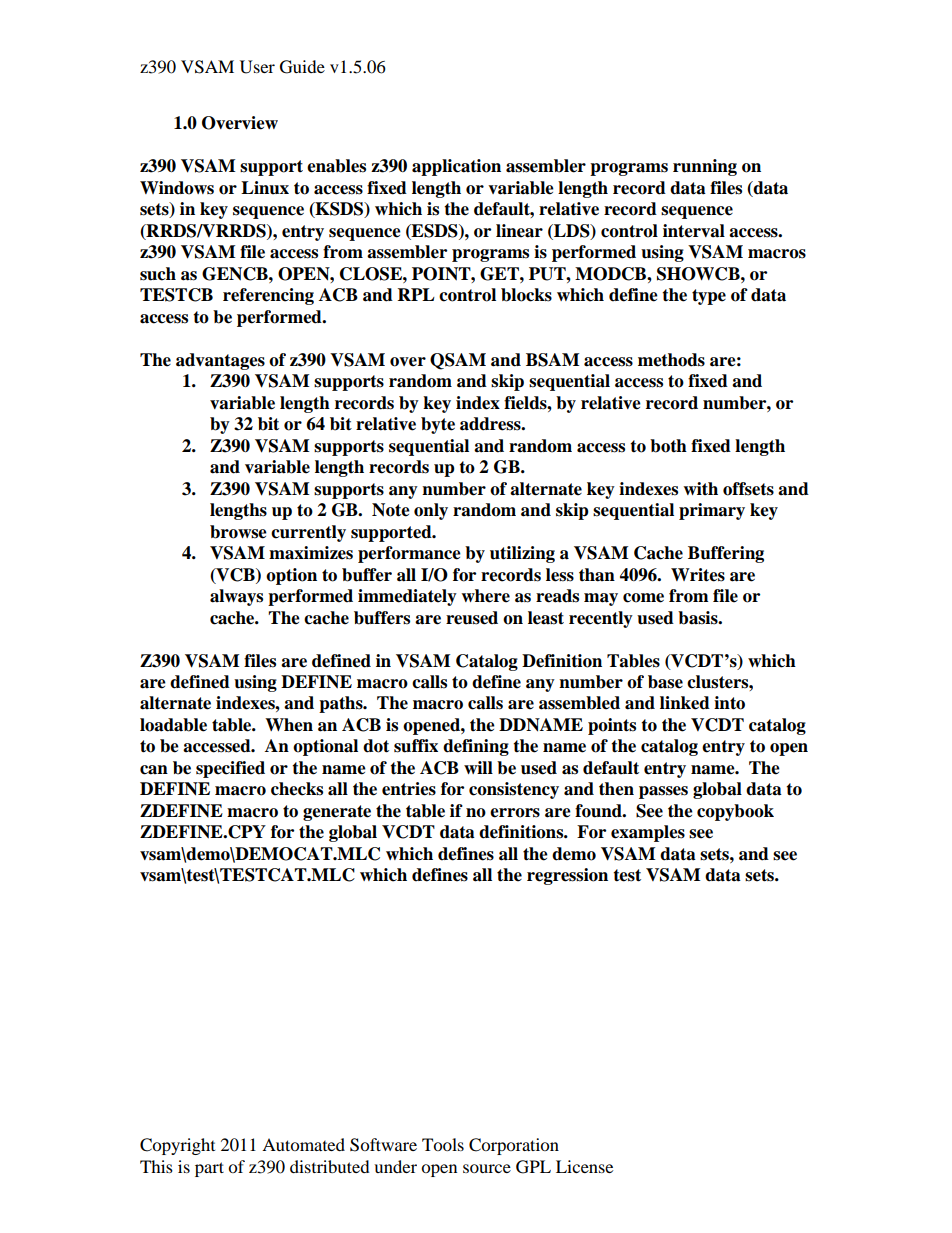 This page has height=1233, width=952. What do you see at coordinates (257, 67) in the page?
I see `User` at bounding box center [257, 67].
